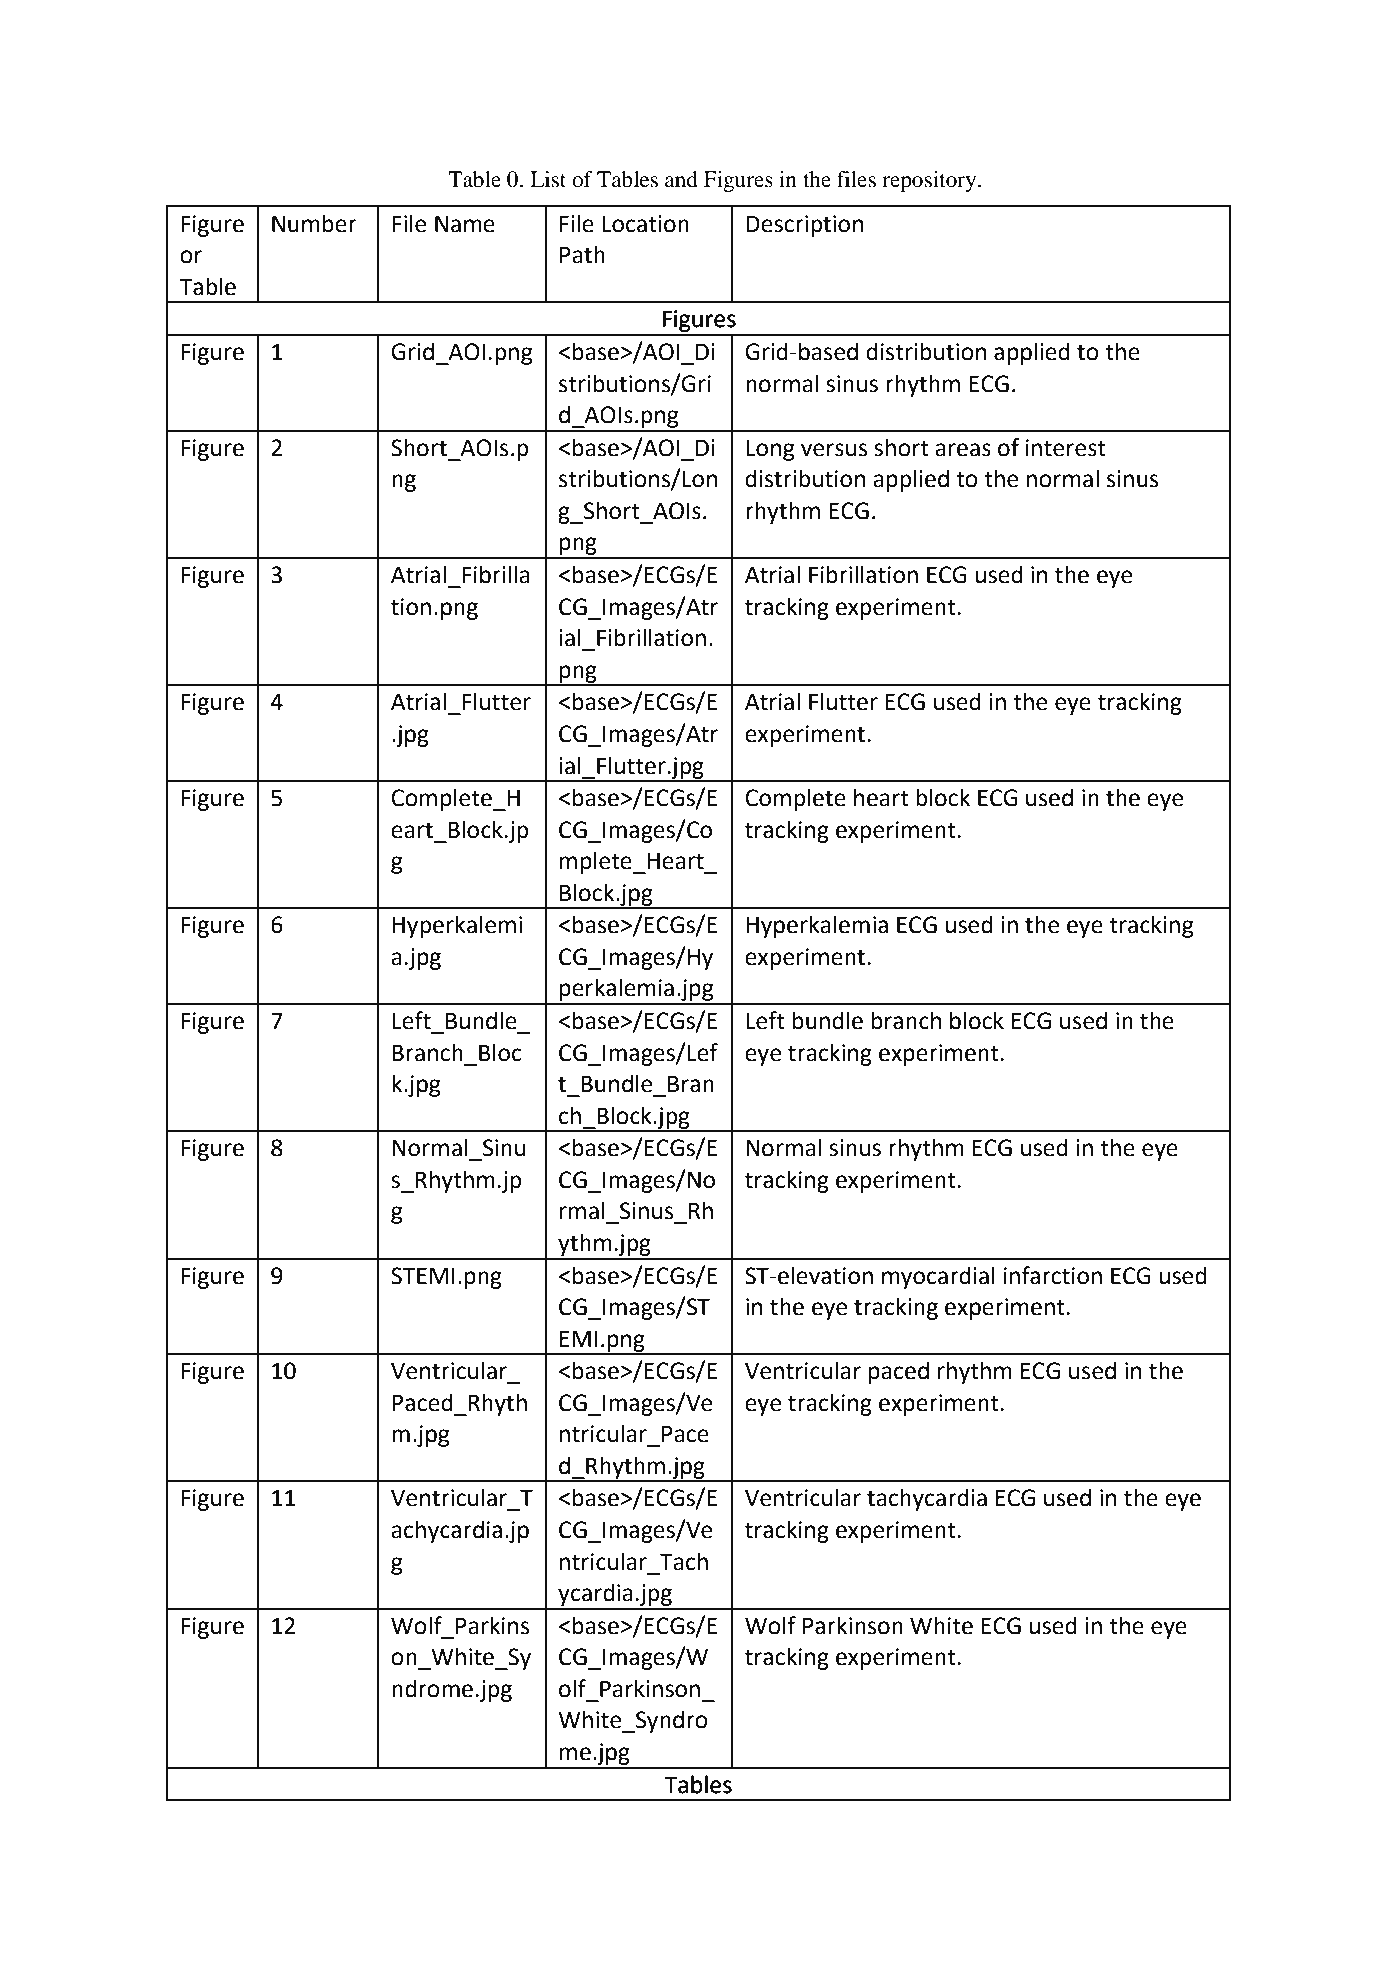 The image size is (1397, 1976). What do you see at coordinates (314, 223) in the page?
I see `Number` at bounding box center [314, 223].
